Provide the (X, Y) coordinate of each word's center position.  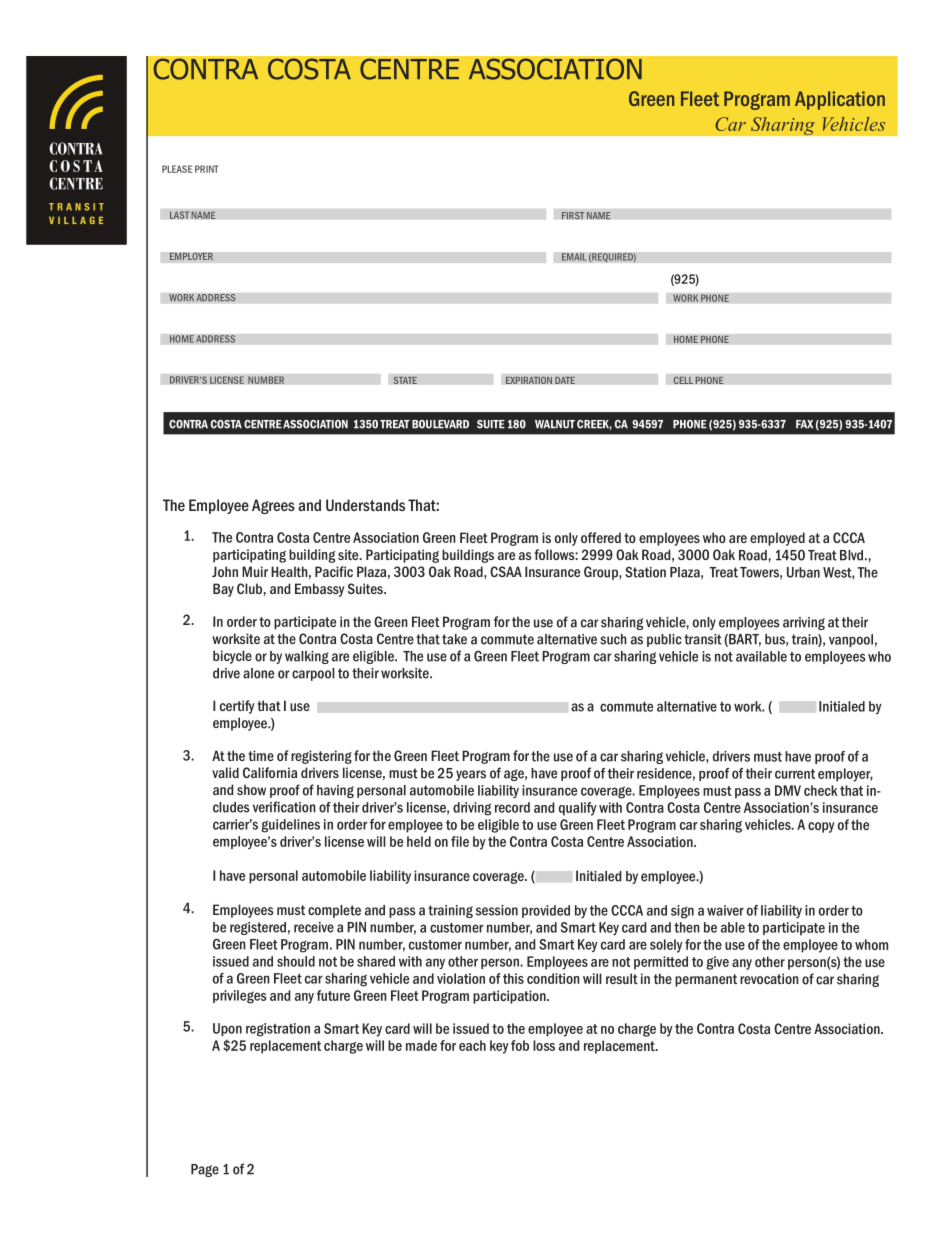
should (296, 961)
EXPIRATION (528, 380)
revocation (769, 978)
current (795, 774)
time (261, 755)
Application (840, 100)
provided (546, 911)
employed (777, 539)
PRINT (206, 169)
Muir (255, 571)
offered (601, 537)
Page (205, 1170)
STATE (405, 380)
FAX (804, 424)
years (471, 775)
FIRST (573, 215)
